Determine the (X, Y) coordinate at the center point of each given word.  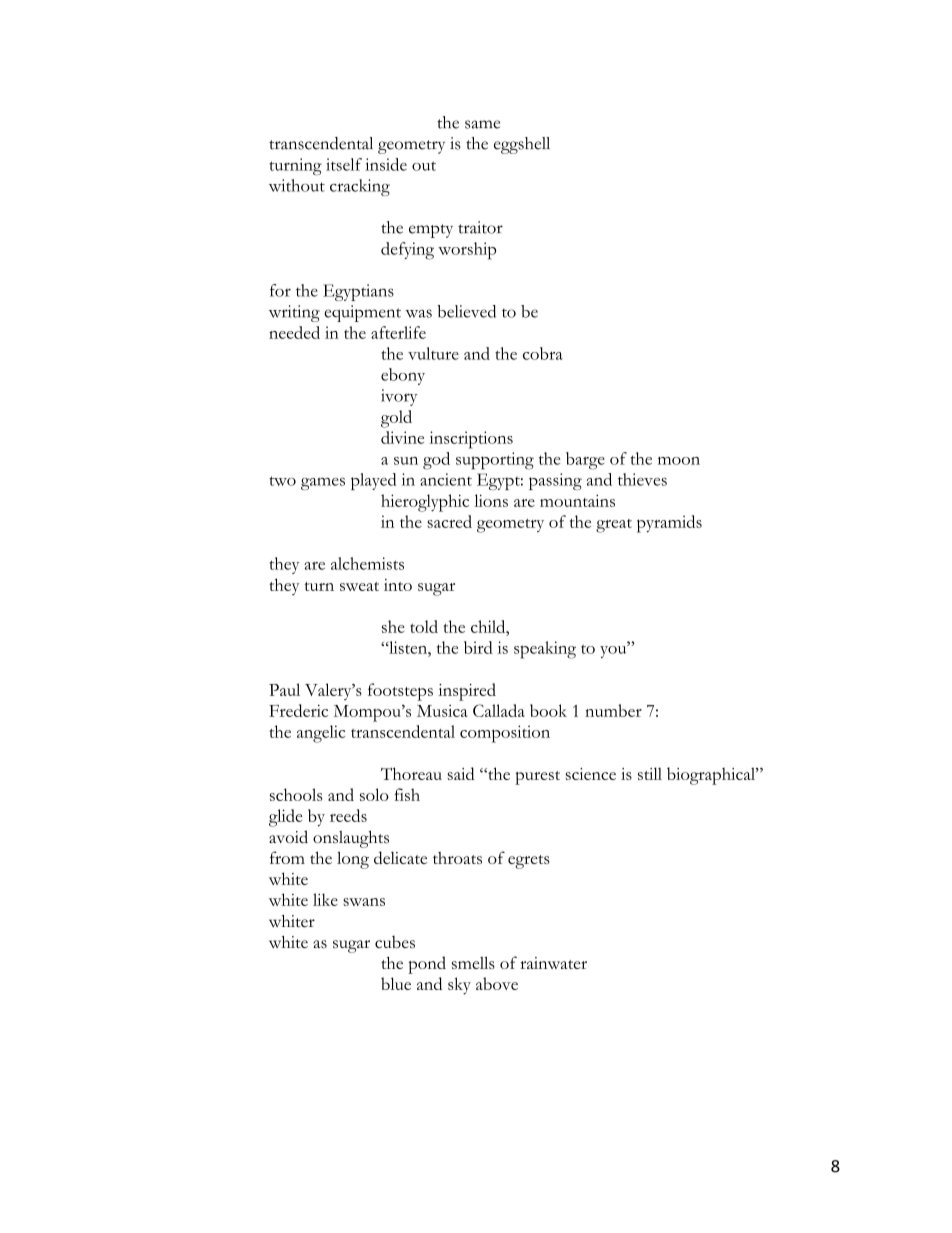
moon (679, 461)
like (325, 899)
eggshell (522, 145)
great (614, 526)
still (650, 773)
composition (505, 734)
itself (344, 164)
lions (491, 500)
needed (294, 332)
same (482, 124)
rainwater (553, 963)
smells (473, 962)
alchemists (367, 563)
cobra (543, 353)
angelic (321, 734)
